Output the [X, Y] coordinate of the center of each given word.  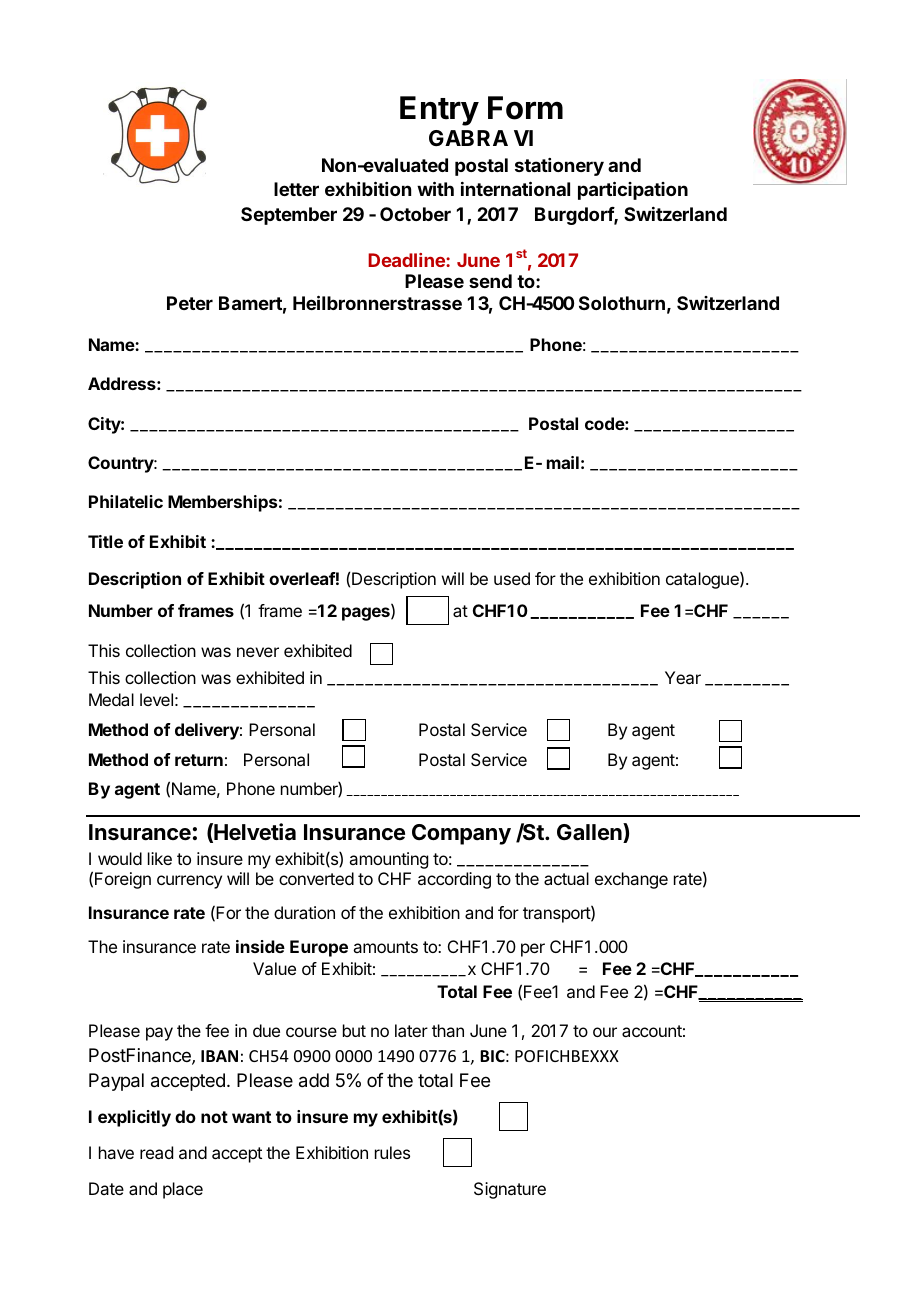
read [156, 1152]
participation [633, 190]
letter [296, 189]
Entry [439, 111]
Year [683, 677]
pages [367, 614]
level [156, 699]
